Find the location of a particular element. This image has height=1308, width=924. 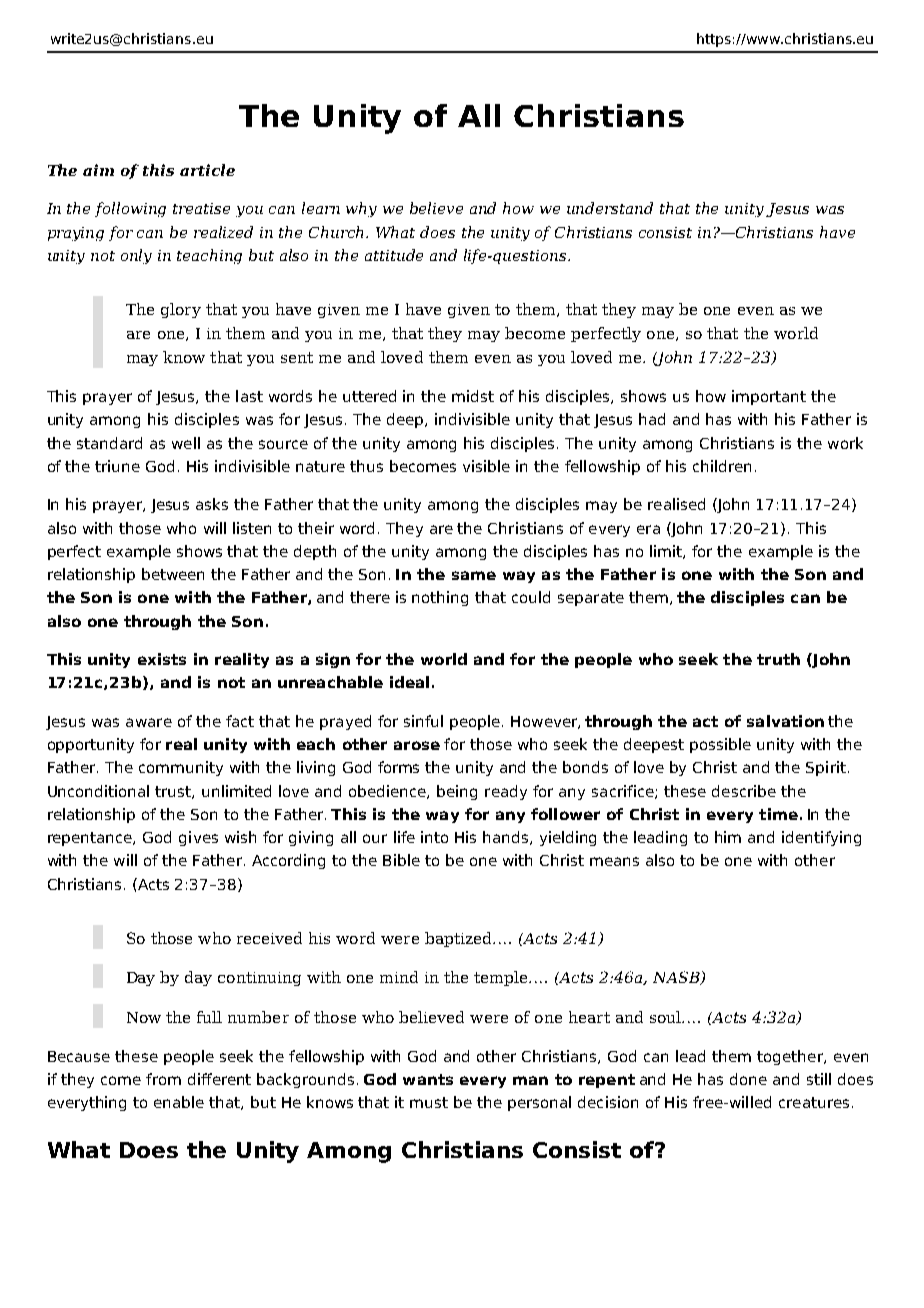

gives is located at coordinates (198, 838).
